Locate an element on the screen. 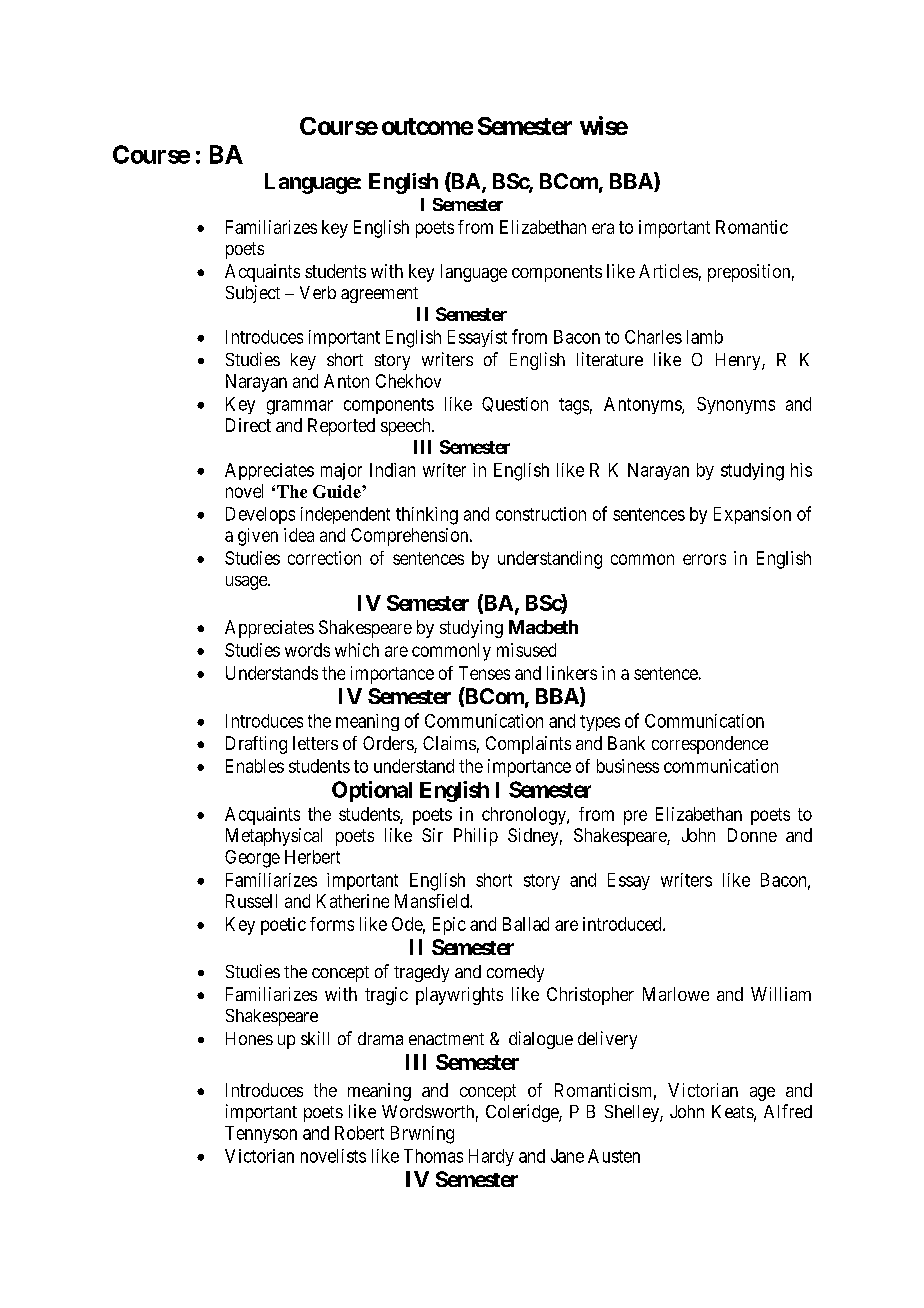 This screenshot has height=1308, width=924. Complaints is located at coordinates (528, 745).
